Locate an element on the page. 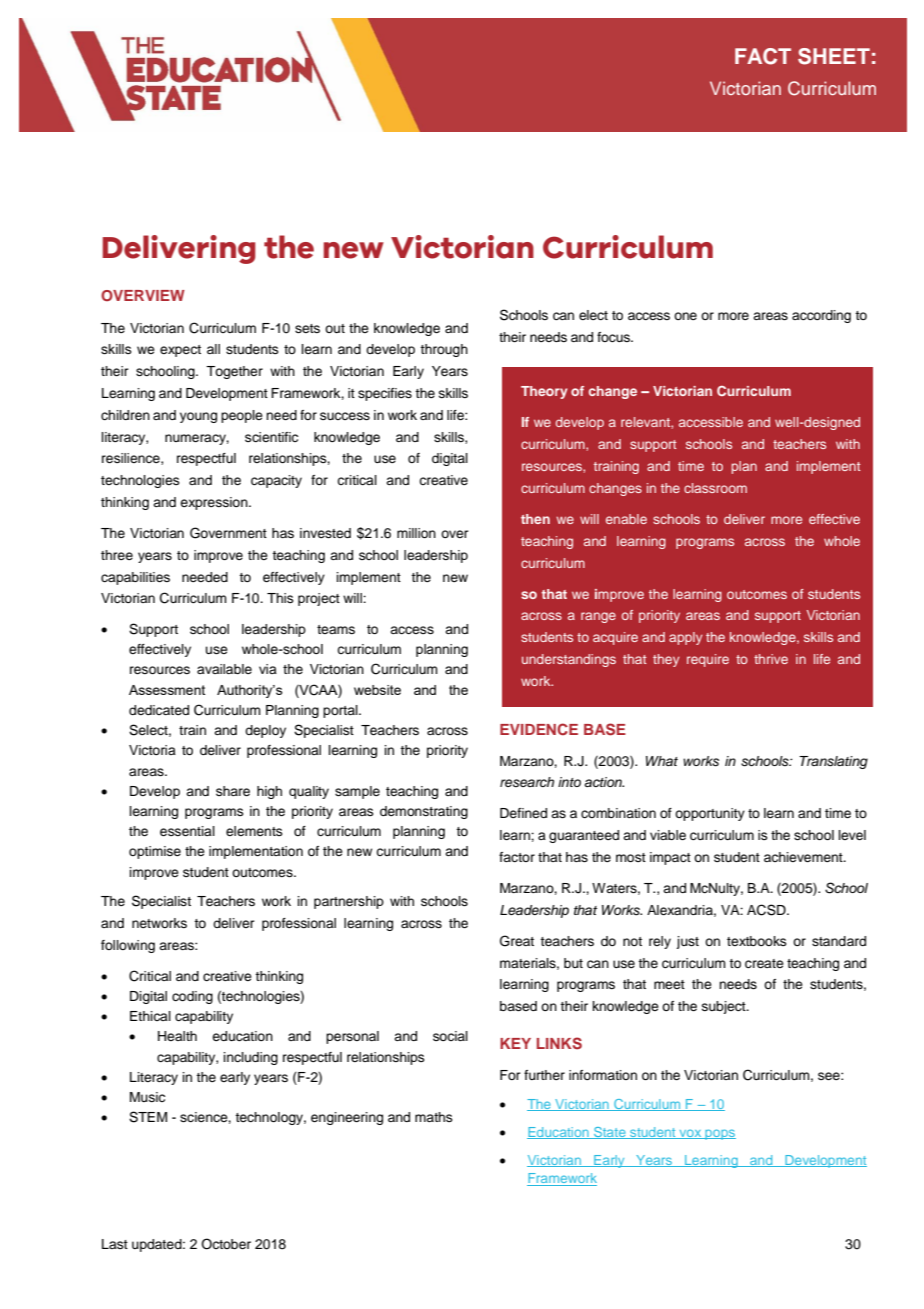 Image resolution: width=924 pixels, height=1309 pixels. expression is located at coordinates (215, 503).
